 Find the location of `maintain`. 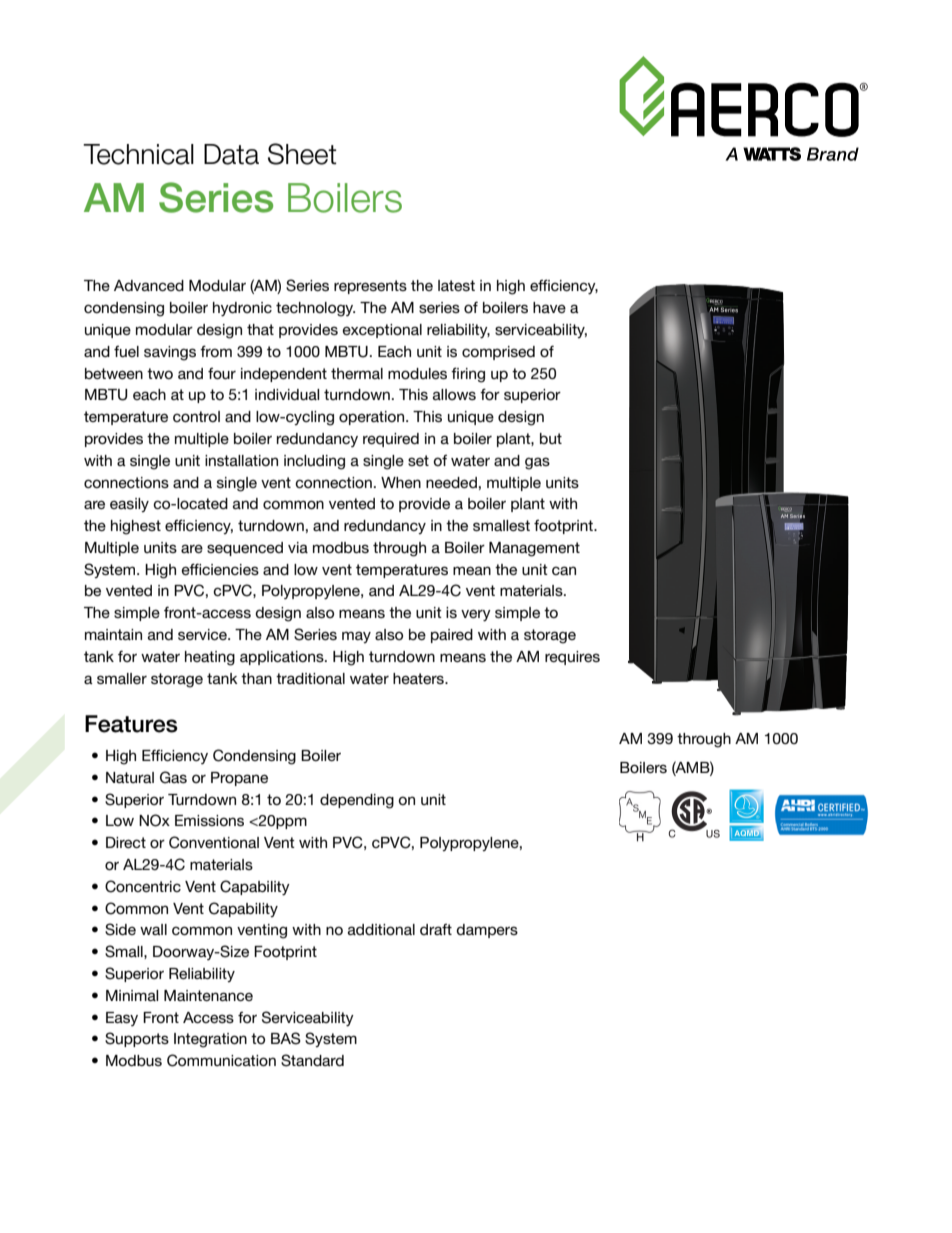

maintain is located at coordinates (113, 634).
